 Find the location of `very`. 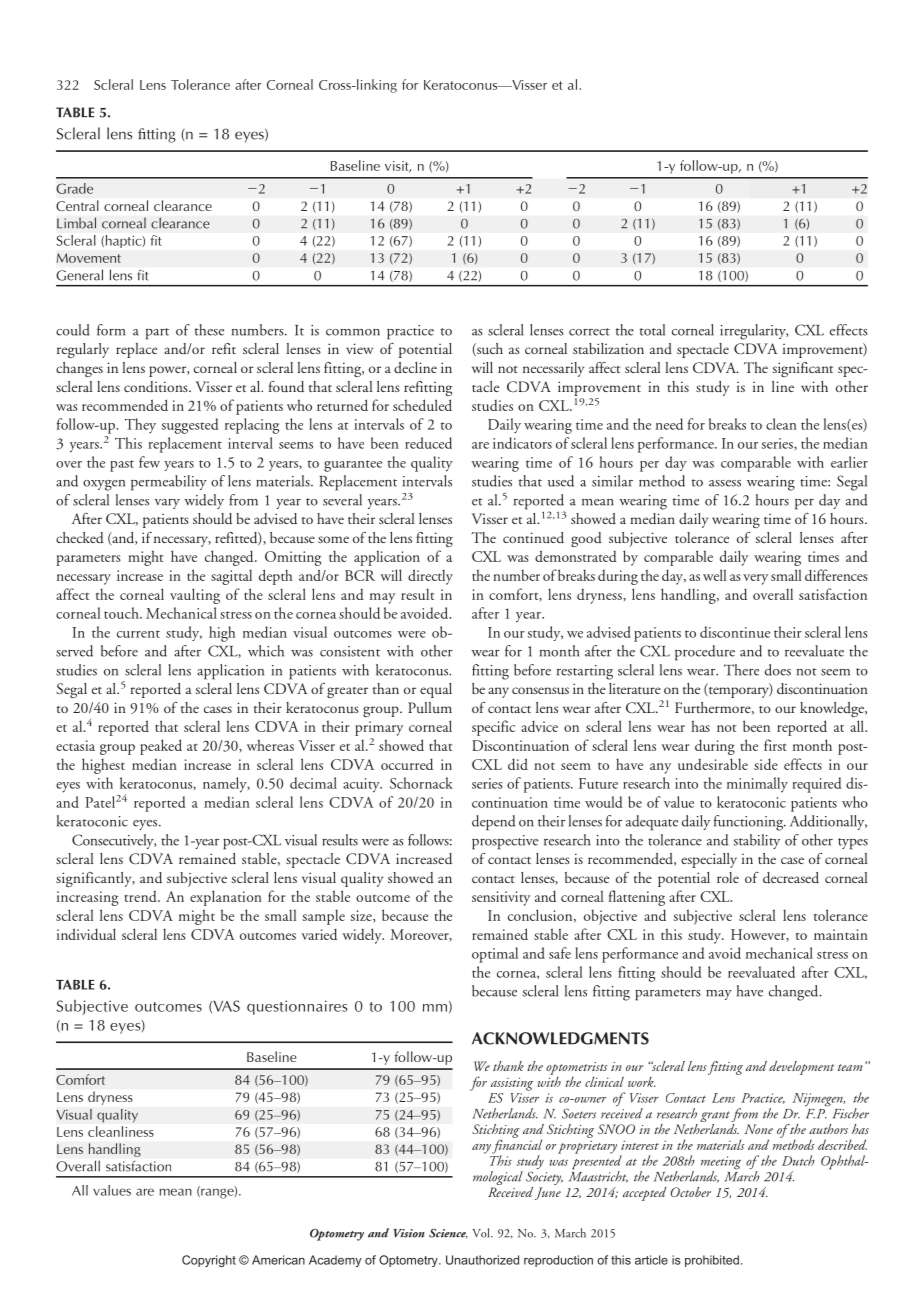

very is located at coordinates (755, 579).
